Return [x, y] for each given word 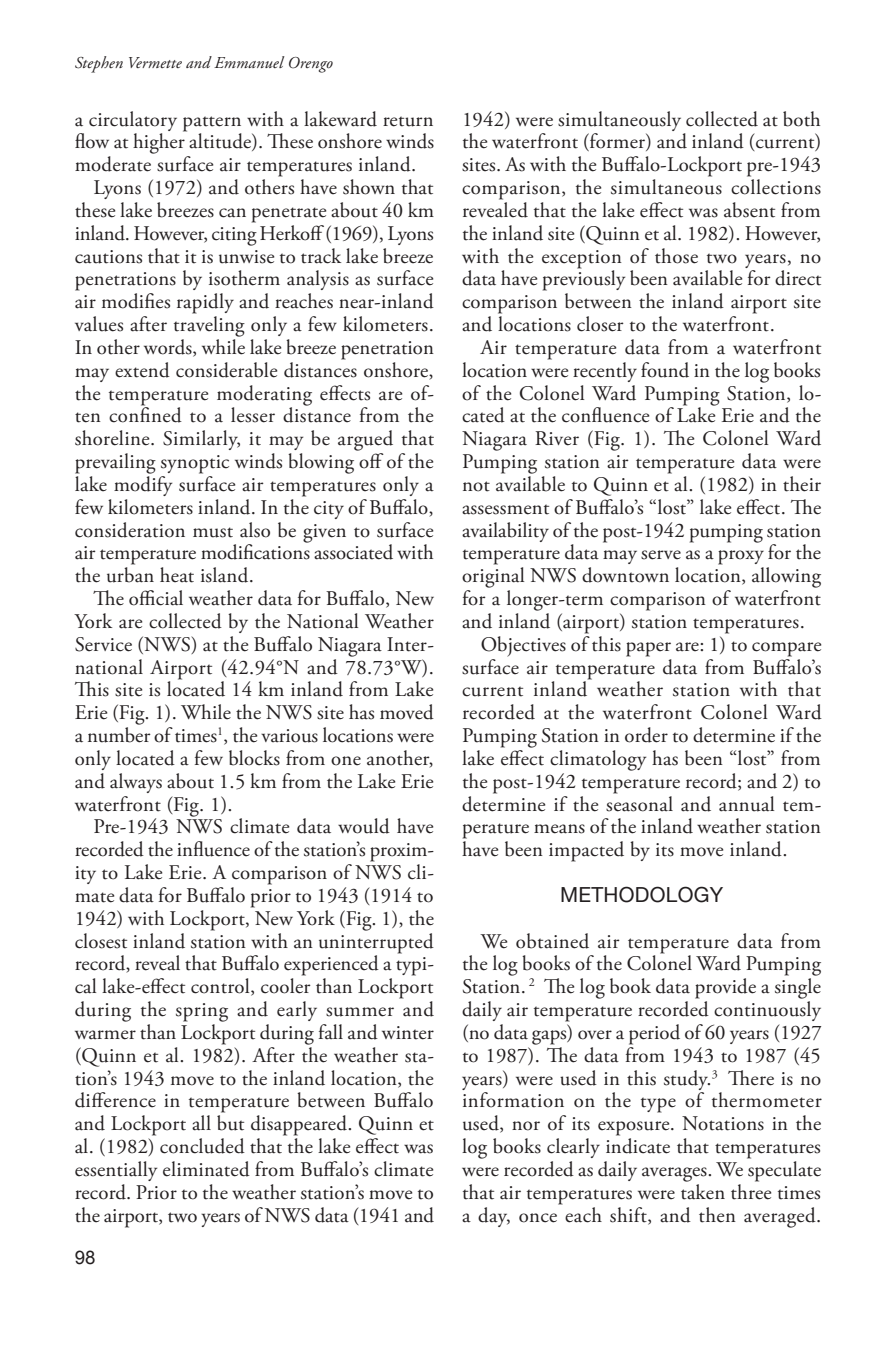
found [665, 370]
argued [365, 440]
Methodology [642, 894]
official [156, 598]
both [801, 119]
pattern [212, 124]
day [494, 1217]
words [169, 348]
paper [648, 649]
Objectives [523, 646]
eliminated [206, 1169]
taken [703, 1190]
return [408, 121]
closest [101, 941]
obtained [552, 941]
